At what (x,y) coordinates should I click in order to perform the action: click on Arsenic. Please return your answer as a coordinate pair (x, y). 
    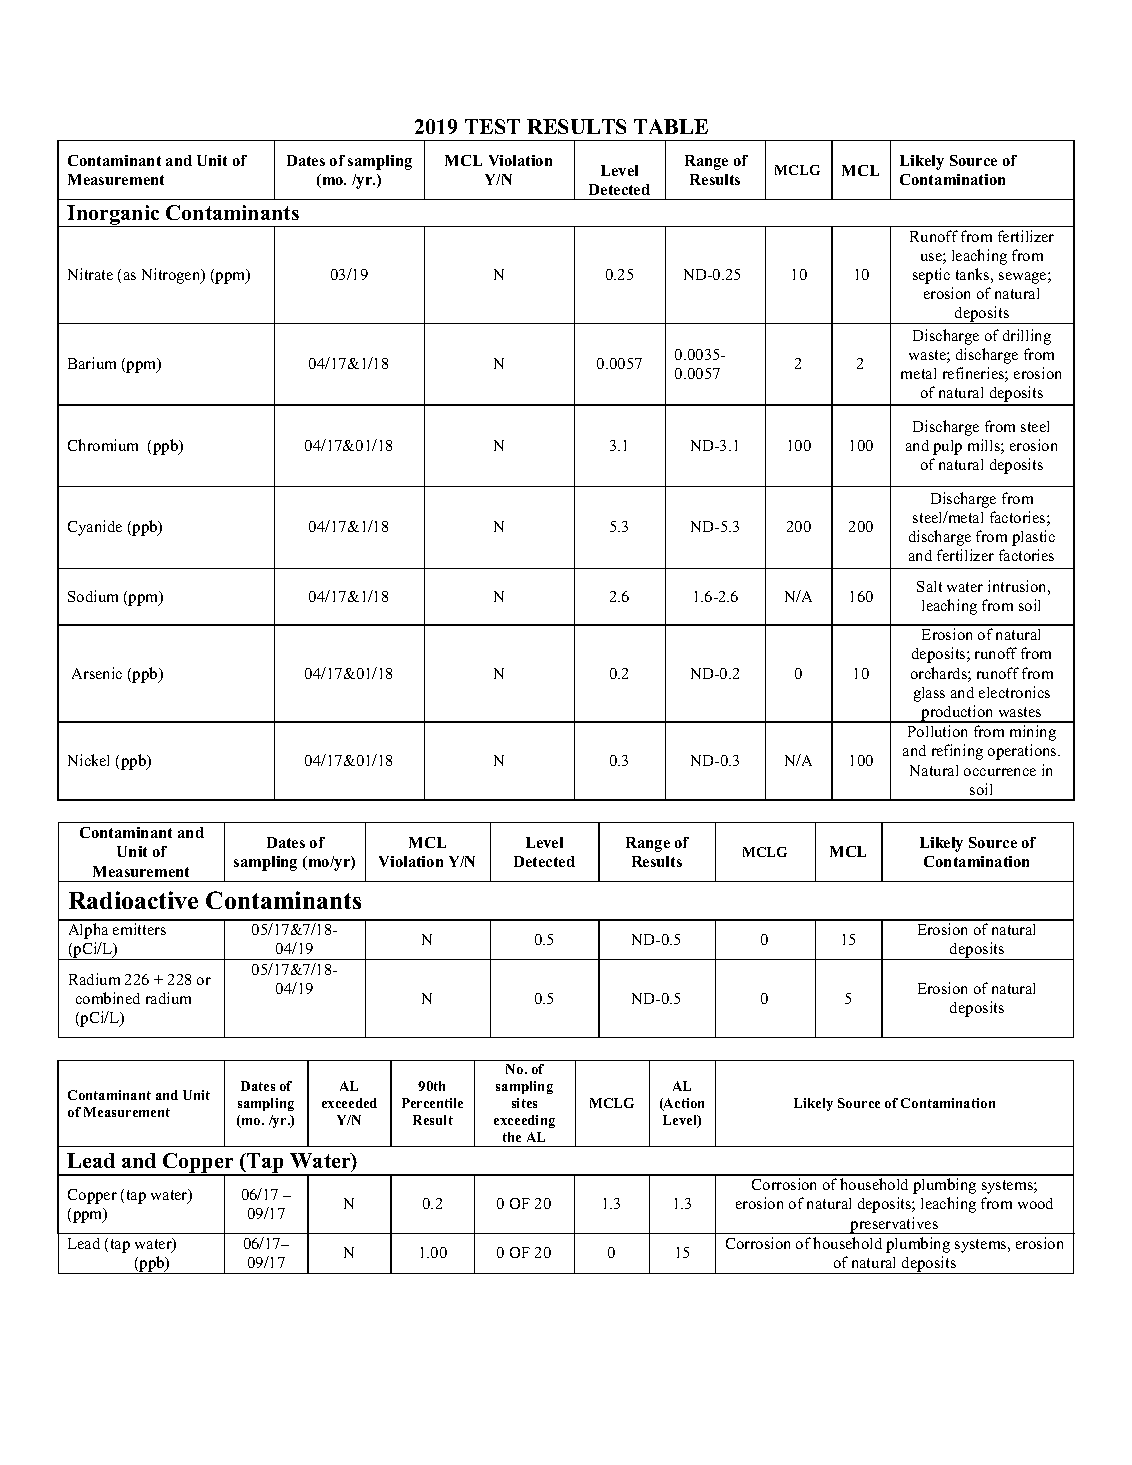
    Looking at the image, I should click on (97, 673).
